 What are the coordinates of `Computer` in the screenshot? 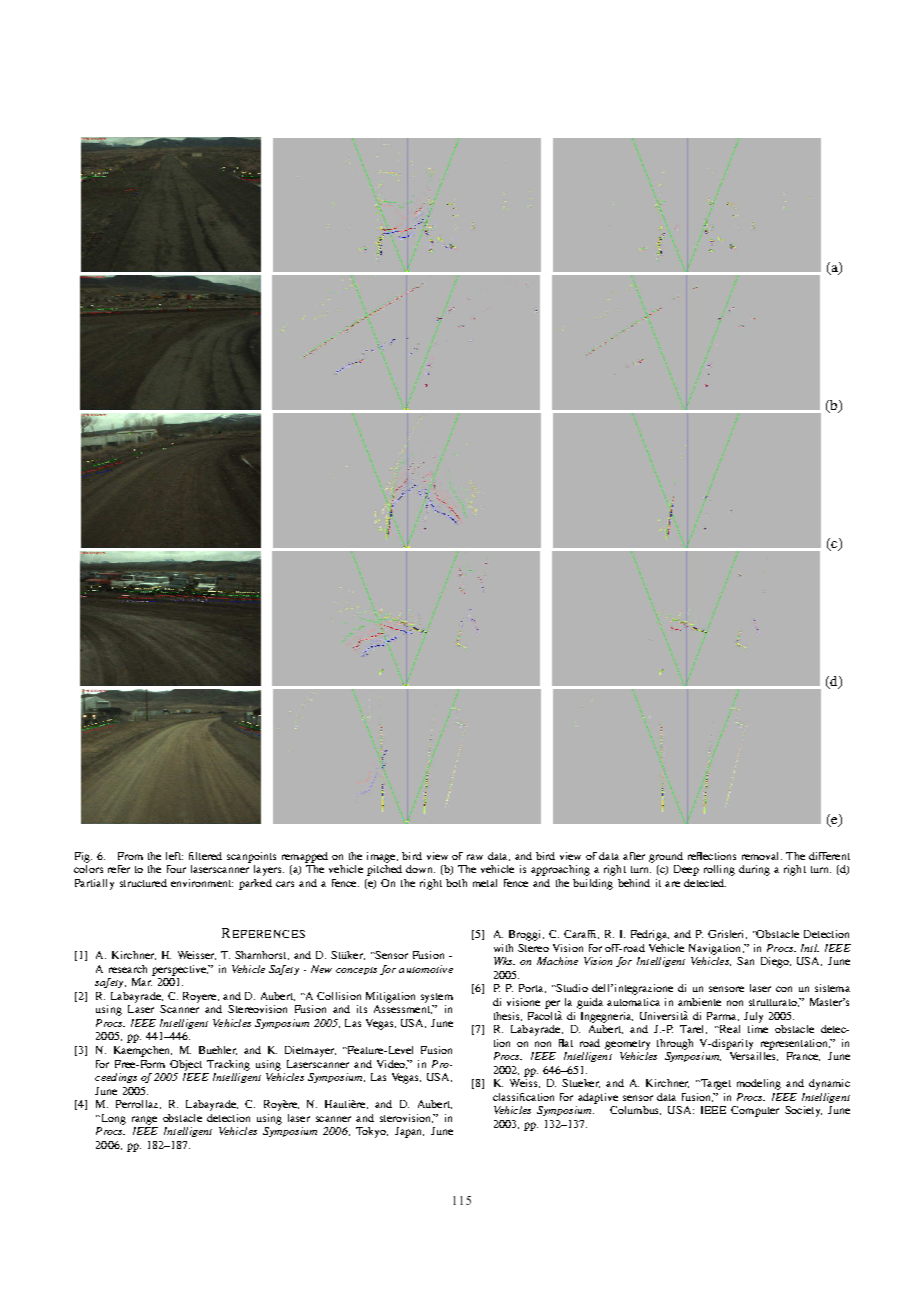 It's located at (755, 1111).
